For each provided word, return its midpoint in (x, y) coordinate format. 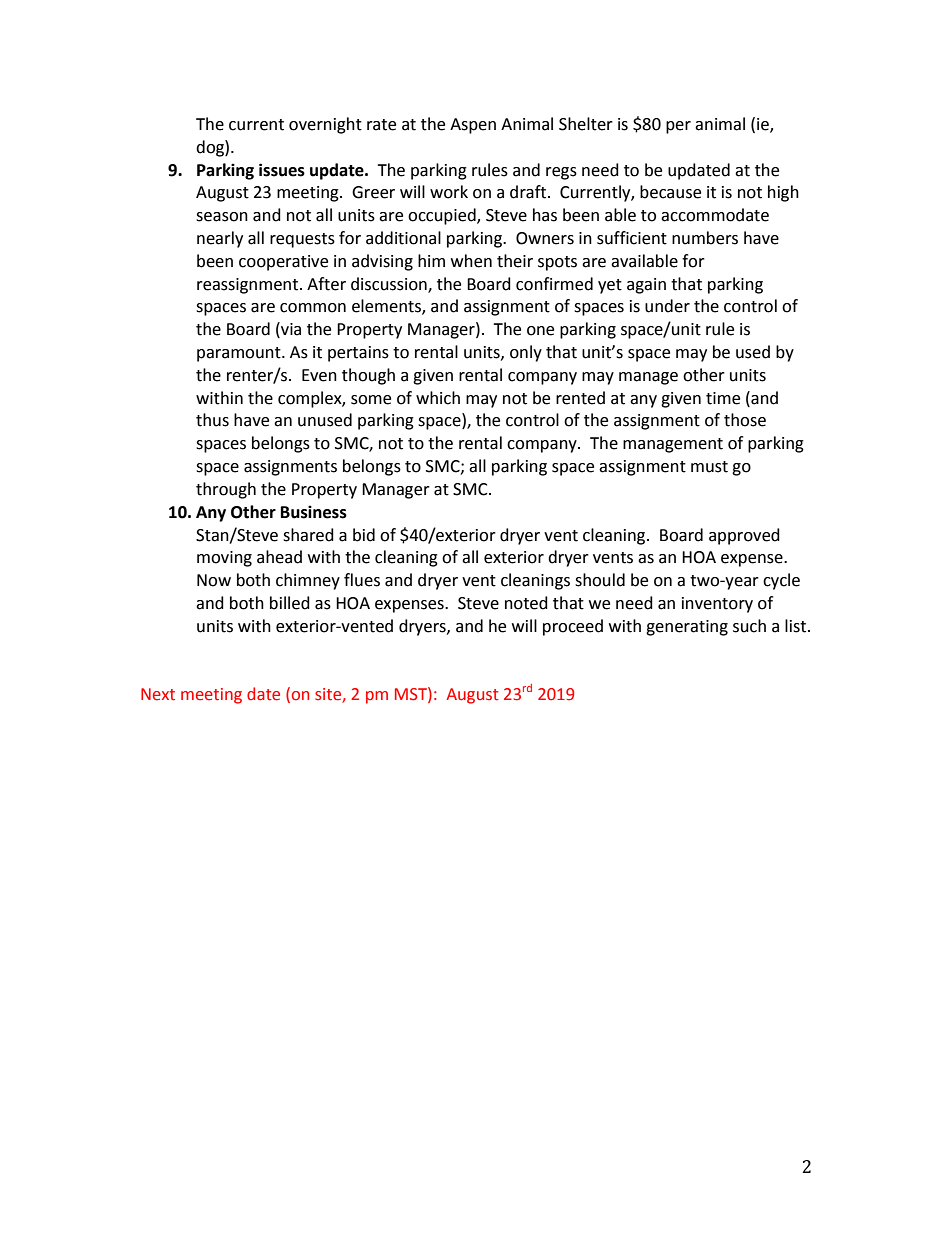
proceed (573, 627)
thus (212, 420)
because (670, 192)
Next (158, 694)
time (723, 398)
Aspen (473, 126)
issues (282, 170)
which (438, 398)
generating (687, 628)
